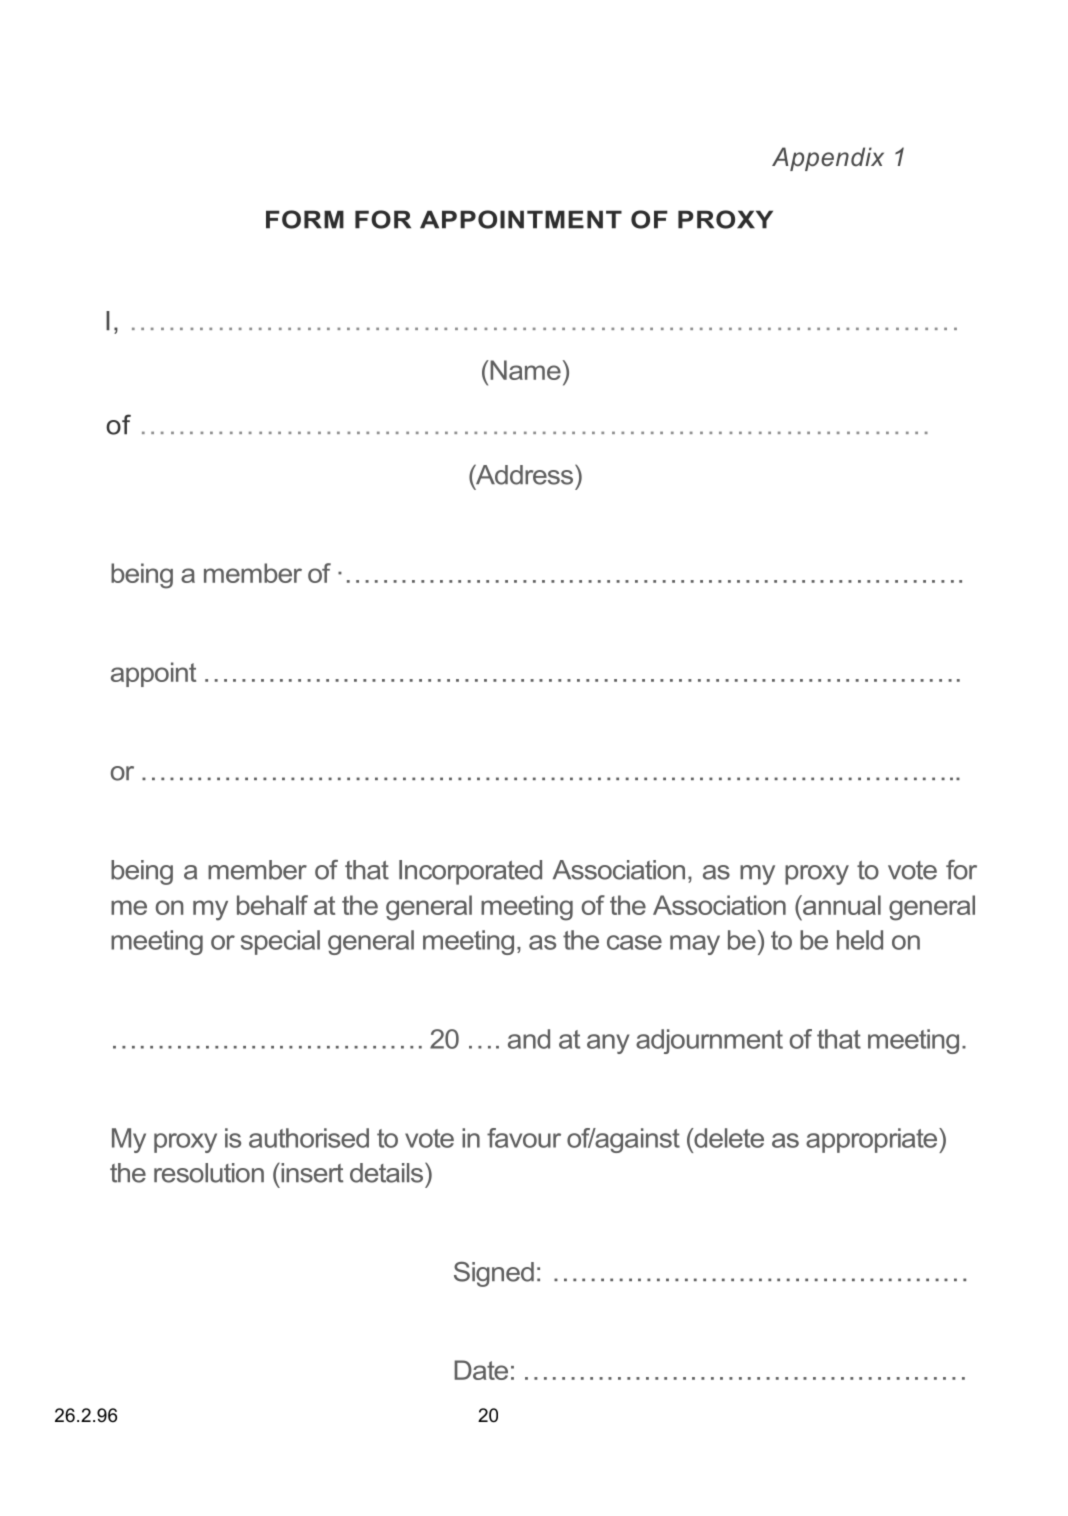  Describe the element at coordinates (860, 940) in the screenshot. I see `held` at that location.
